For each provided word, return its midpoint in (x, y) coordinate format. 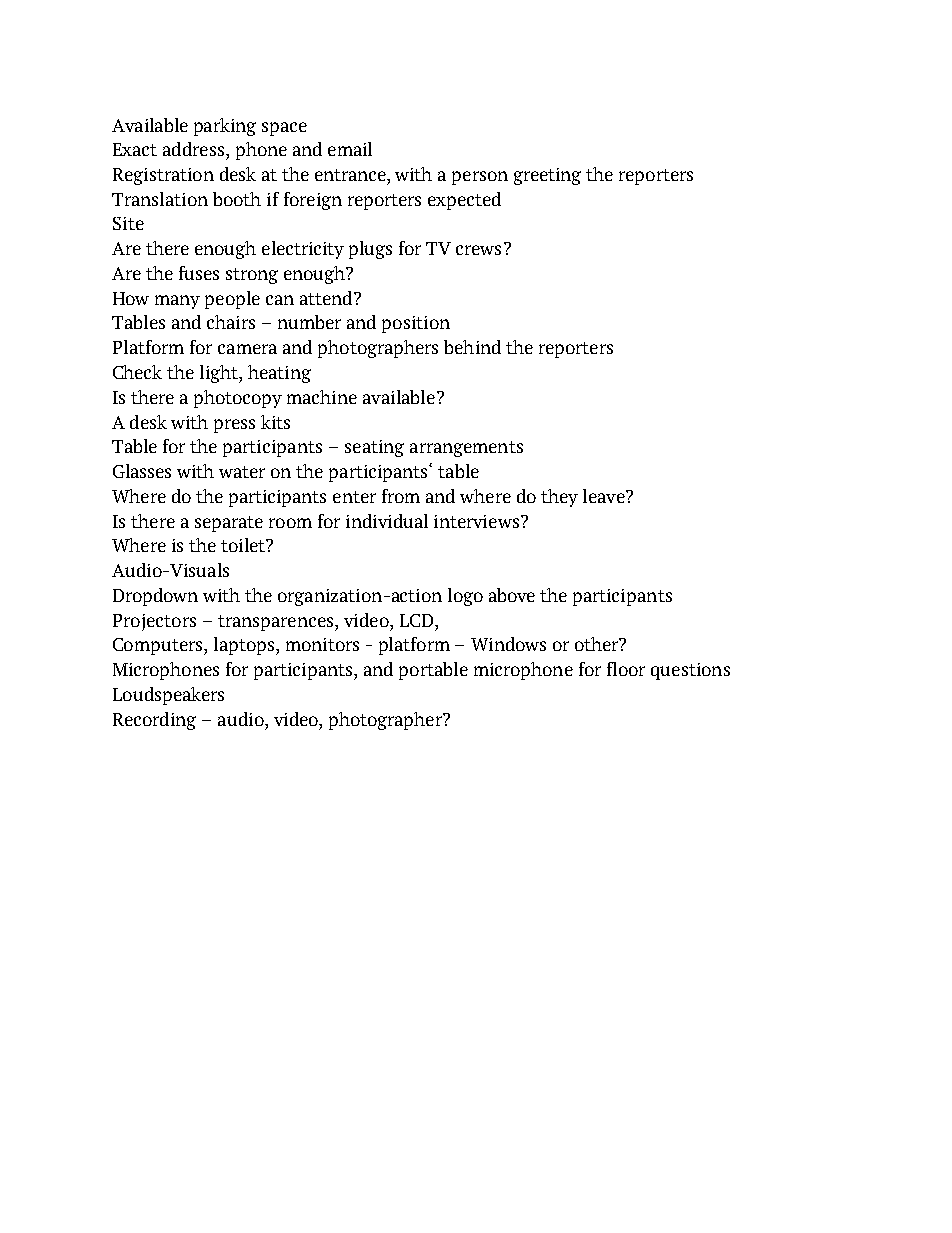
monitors (322, 644)
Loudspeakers (168, 696)
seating (374, 448)
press (234, 426)
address (195, 149)
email (350, 149)
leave (605, 496)
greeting (547, 176)
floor (626, 669)
